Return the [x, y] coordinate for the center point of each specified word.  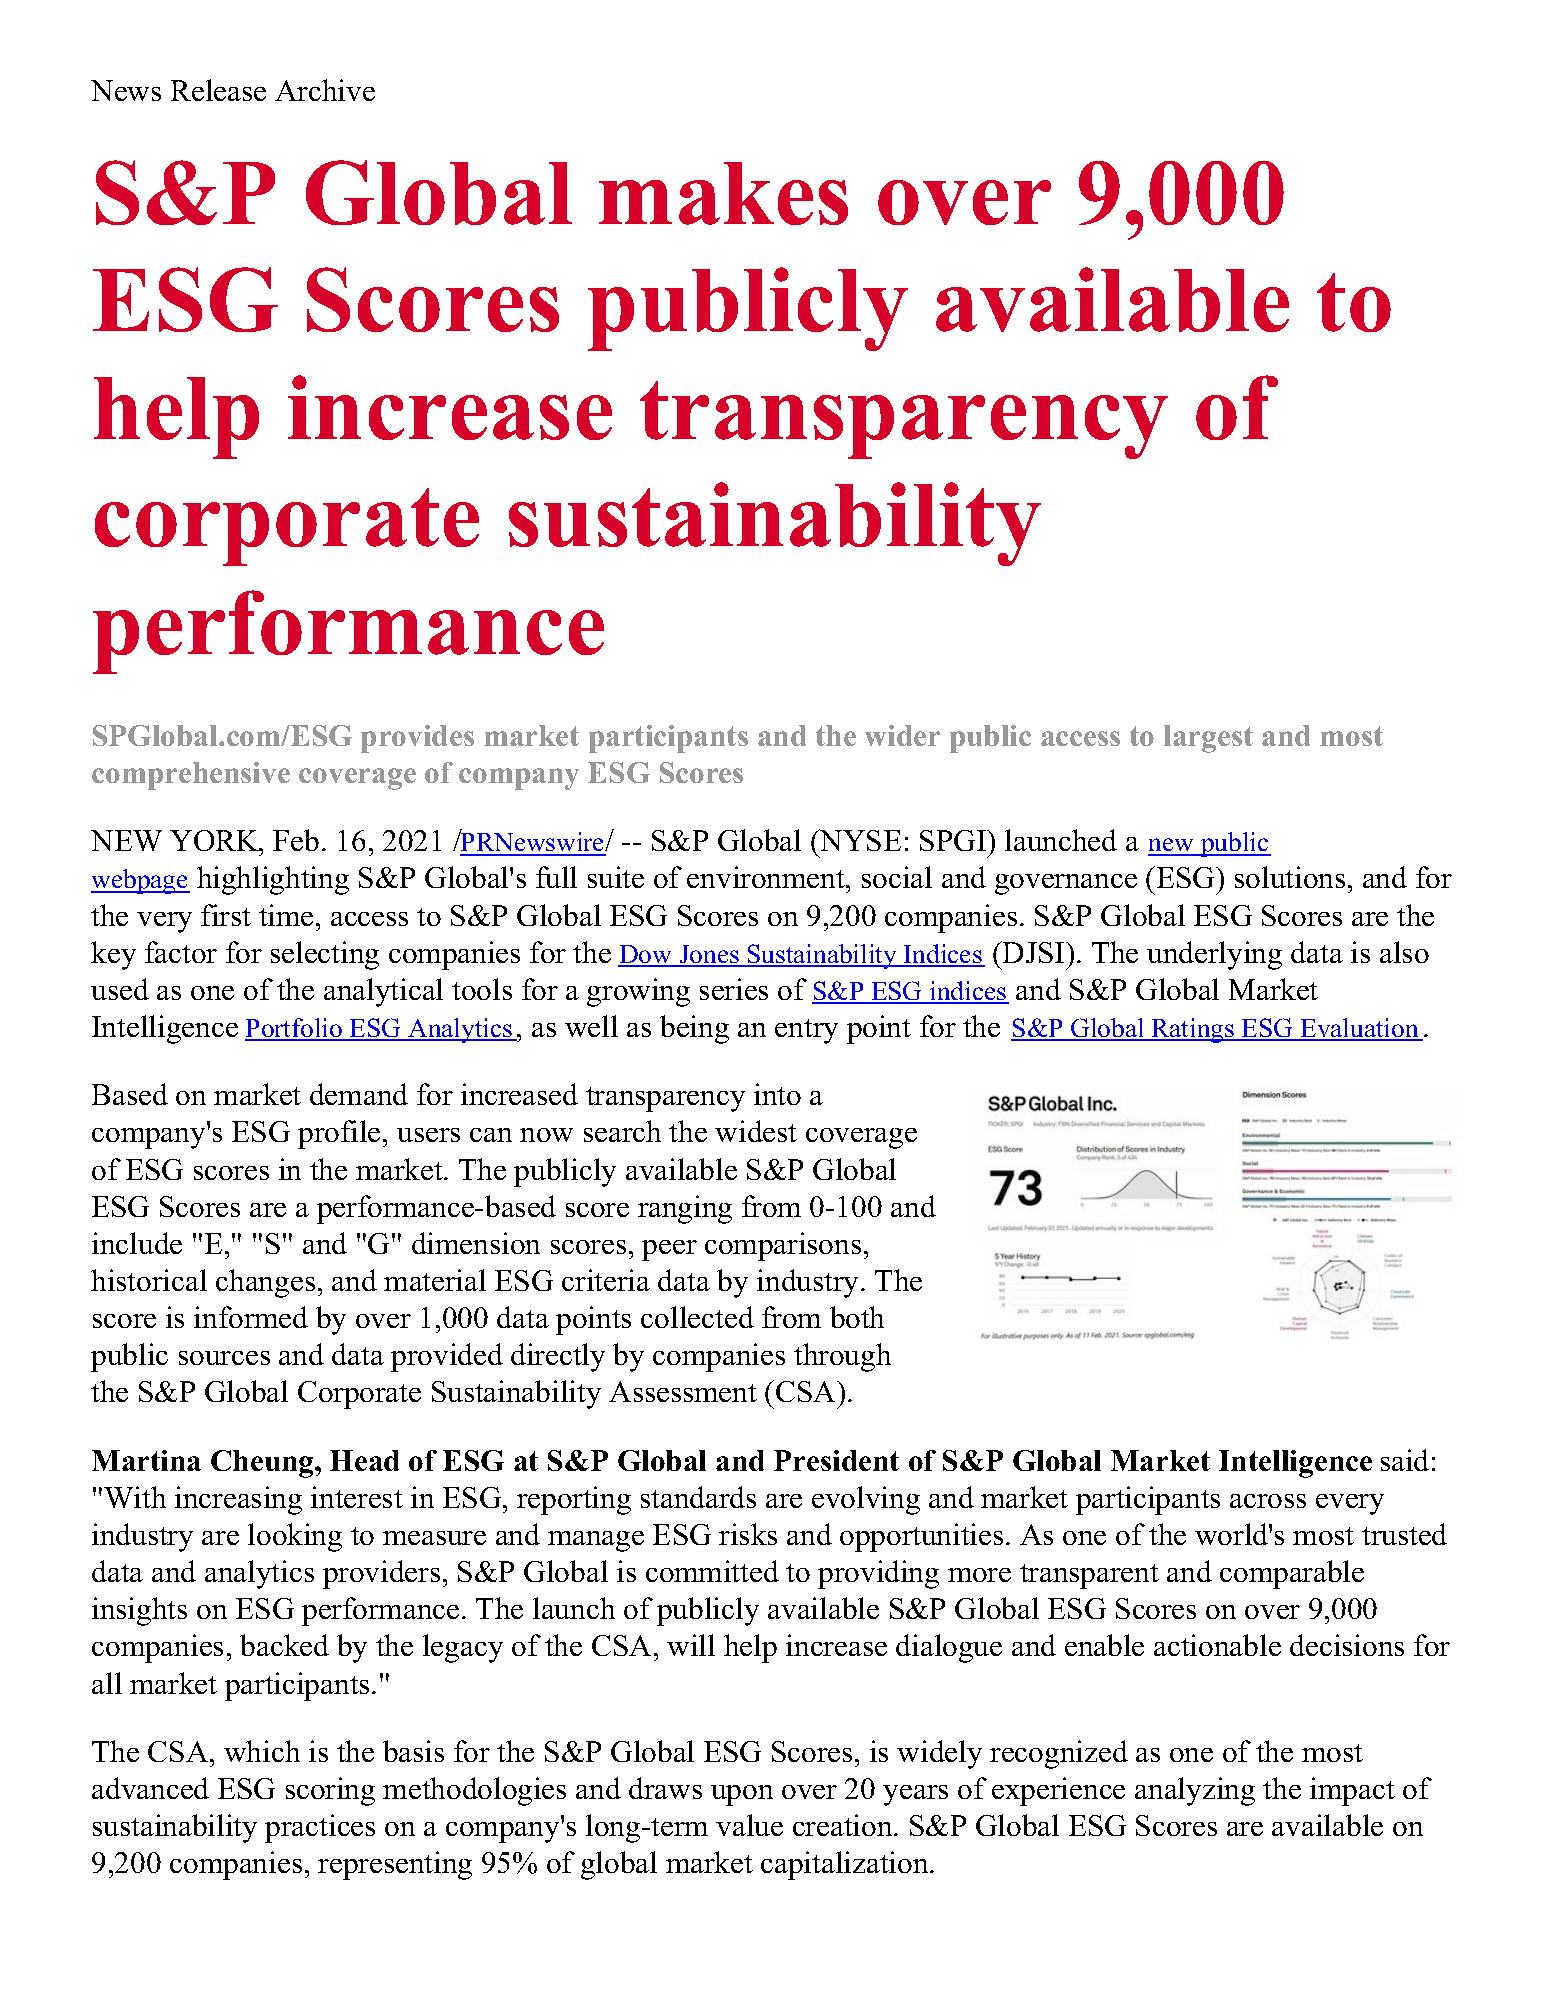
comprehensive [191, 776]
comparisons [783, 1246]
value [749, 1825]
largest [1208, 739]
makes [723, 193]
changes [265, 1283]
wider [902, 735]
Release [218, 90]
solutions [1290, 877]
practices [320, 1828]
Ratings [1193, 1030]
